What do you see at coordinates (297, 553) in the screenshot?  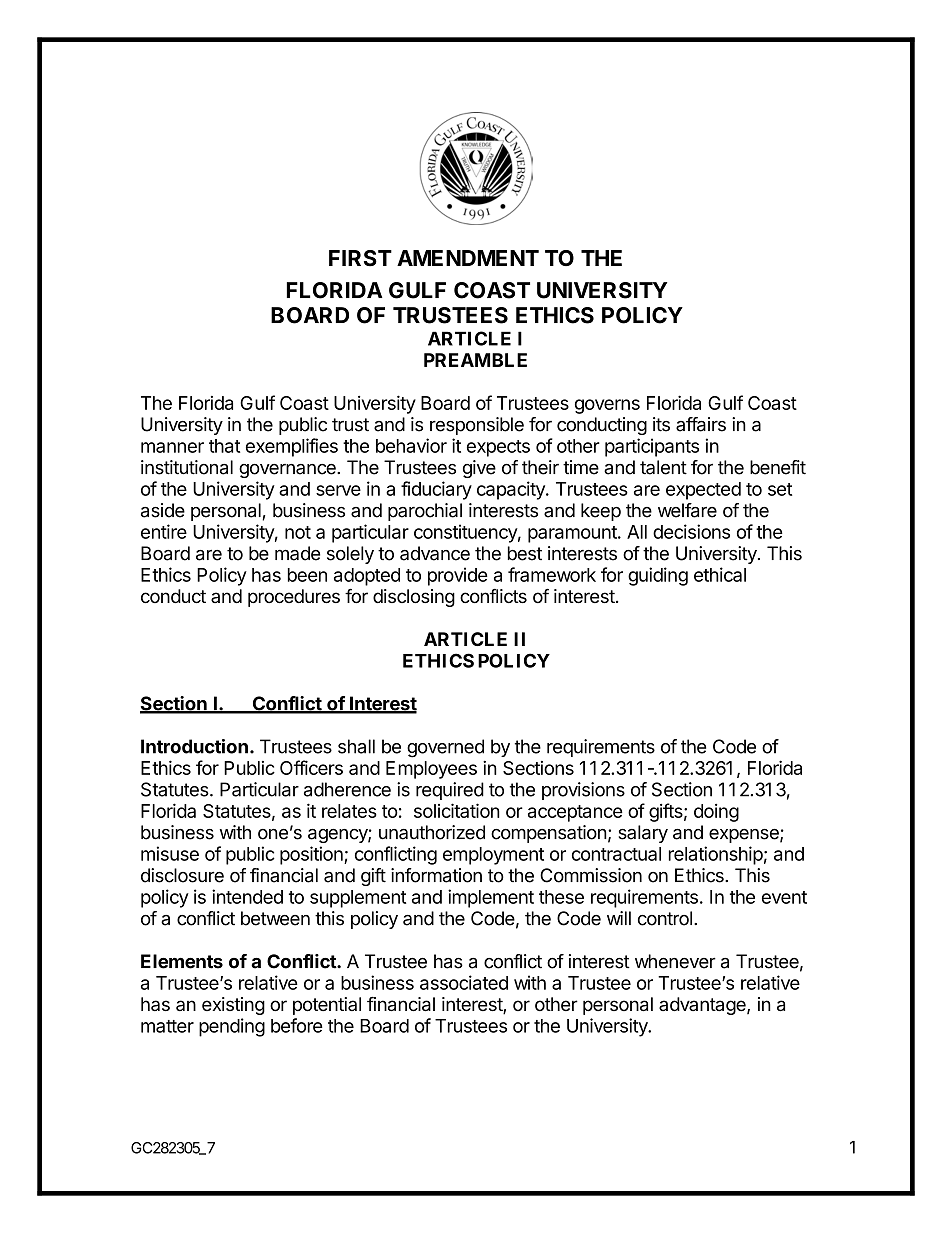 I see `made` at bounding box center [297, 553].
